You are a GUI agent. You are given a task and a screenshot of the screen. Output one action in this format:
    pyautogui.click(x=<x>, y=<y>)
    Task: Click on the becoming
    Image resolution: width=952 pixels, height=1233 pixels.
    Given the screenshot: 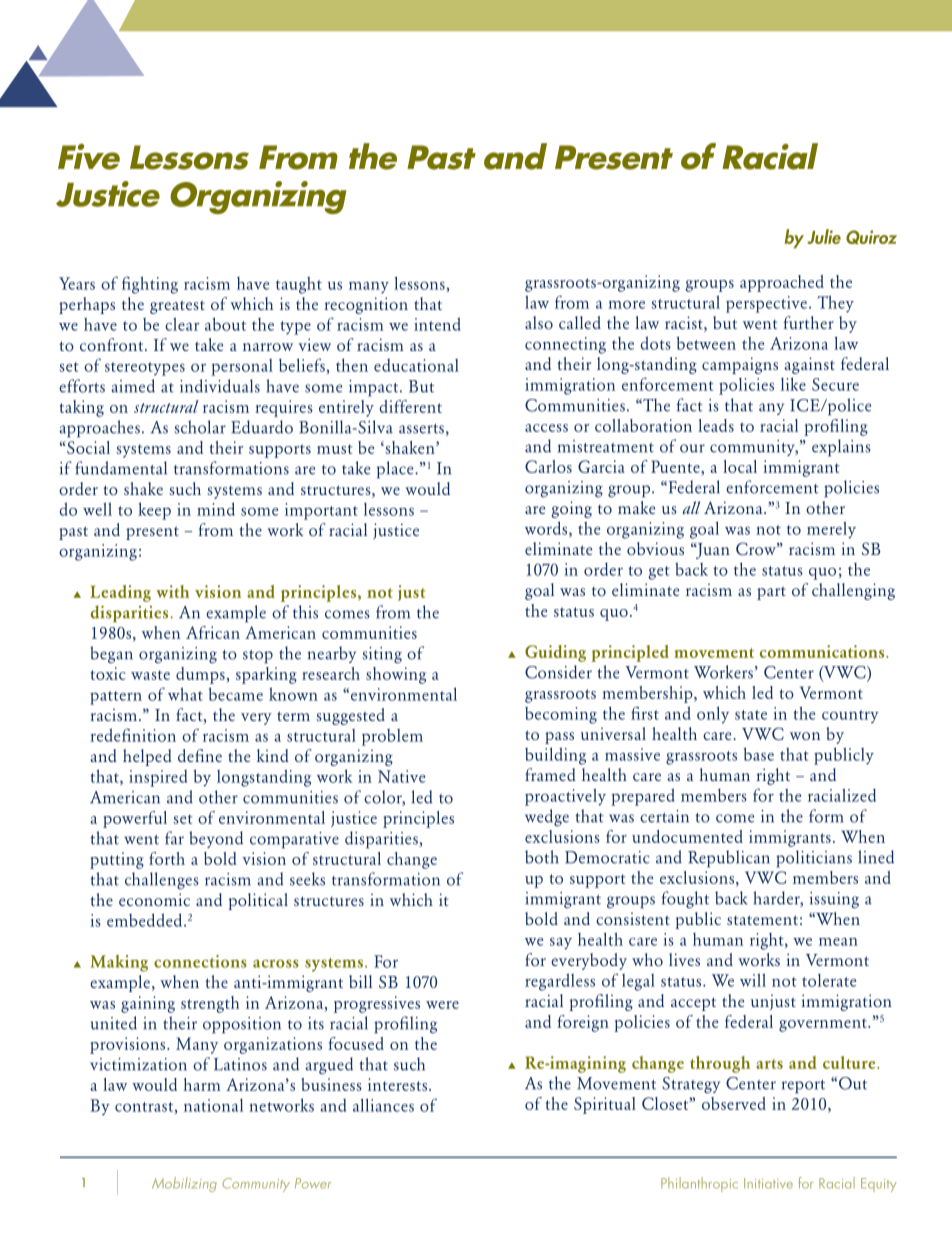 What is the action you would take?
    pyautogui.click(x=561, y=715)
